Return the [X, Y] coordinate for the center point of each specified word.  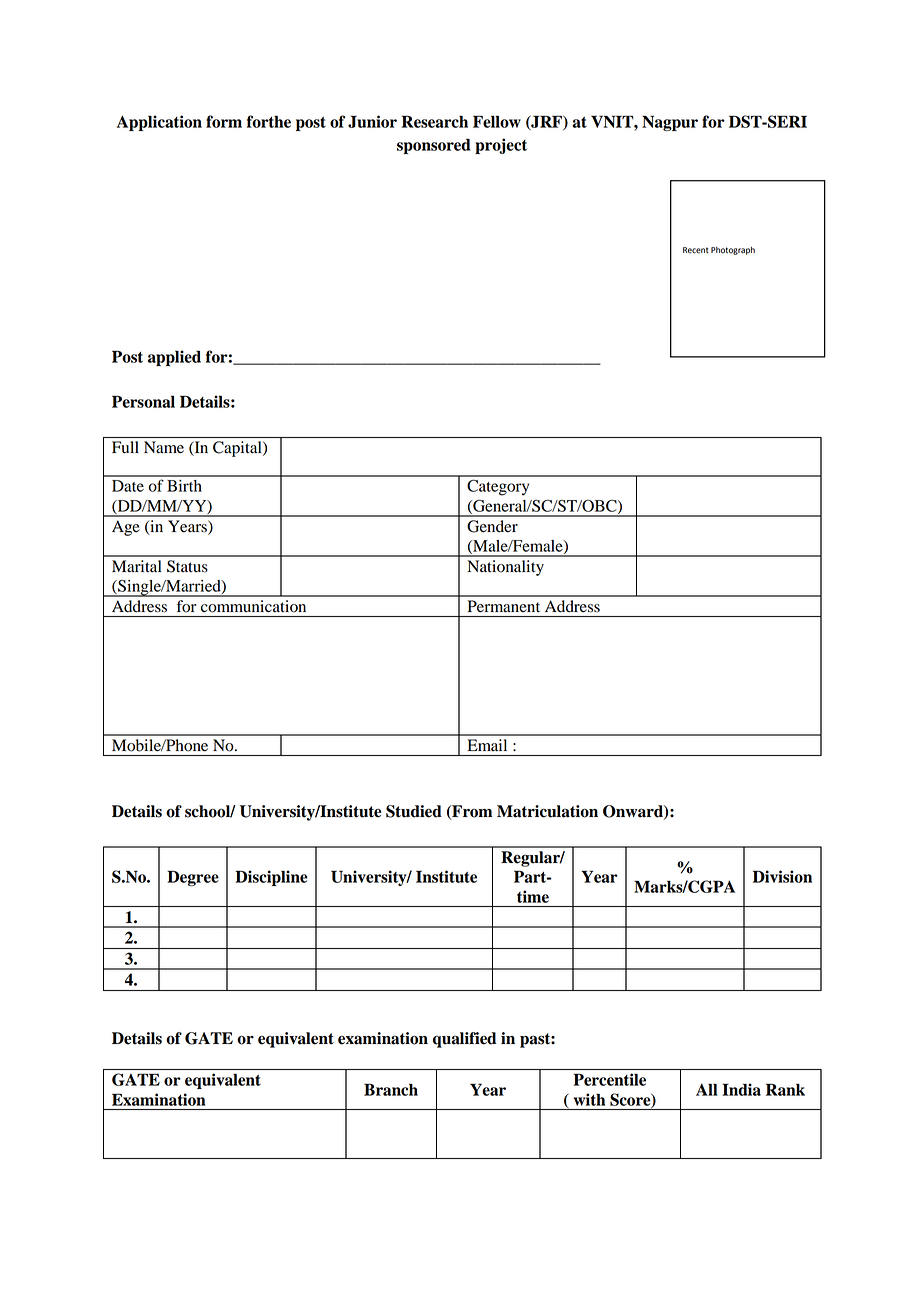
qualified [465, 1040]
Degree [193, 878]
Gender [492, 526]
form [224, 121]
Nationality [505, 568]
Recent [696, 250]
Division [782, 876]
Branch [391, 1089]
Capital [238, 449]
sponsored [434, 146]
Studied [414, 811]
